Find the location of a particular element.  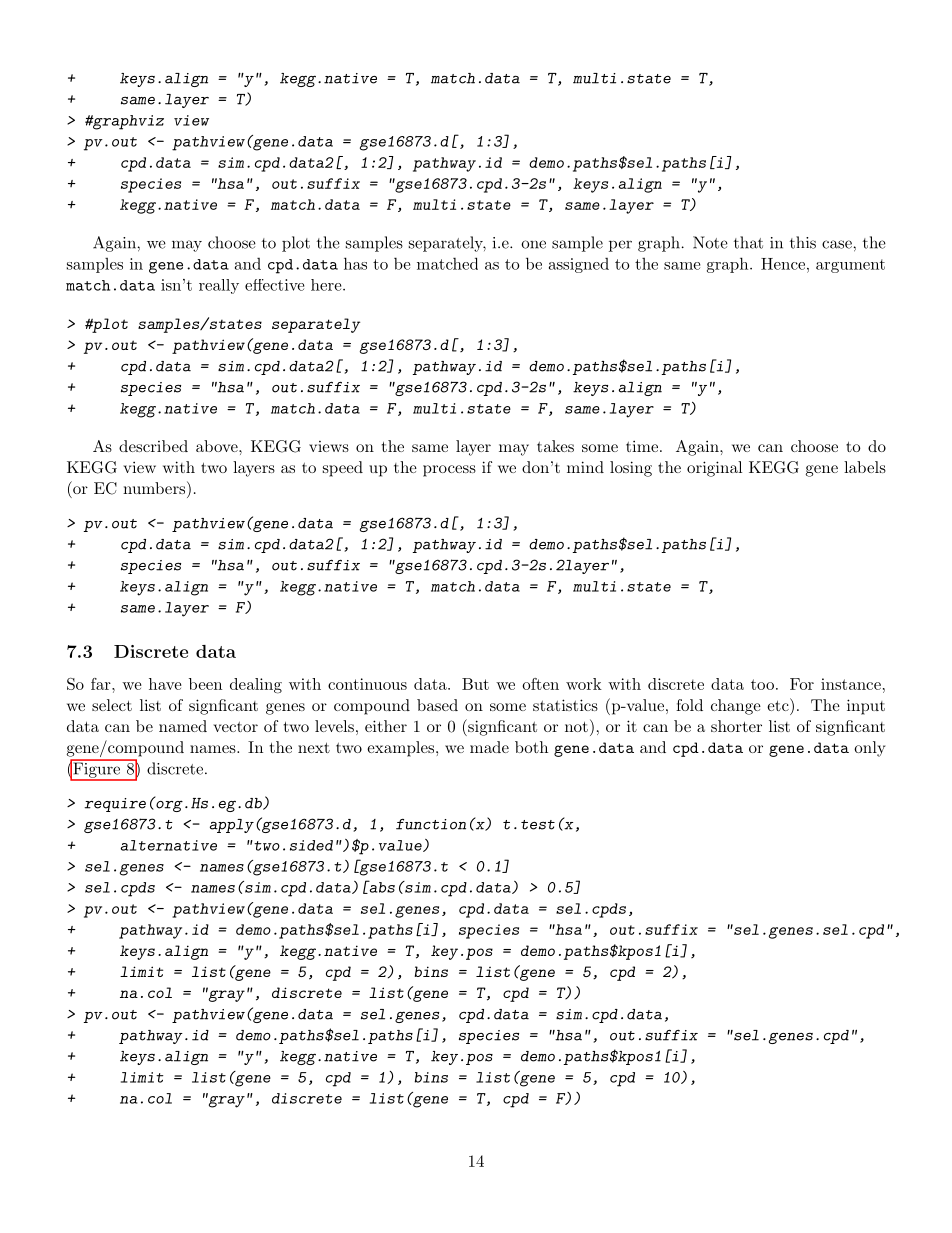

one is located at coordinates (533, 244).
